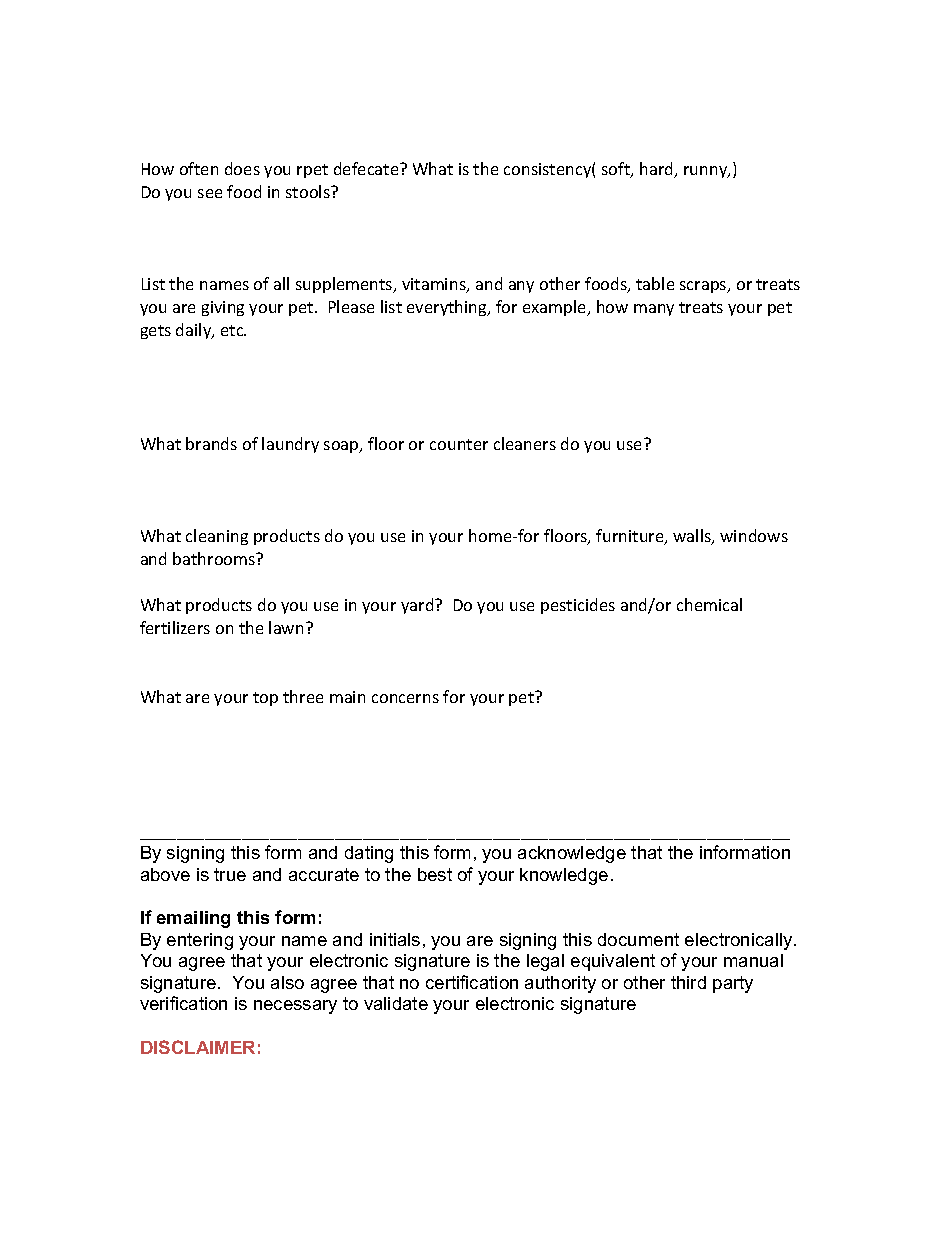 The height and width of the screenshot is (1233, 952). What do you see at coordinates (367, 168) in the screenshot?
I see `defecate` at bounding box center [367, 168].
